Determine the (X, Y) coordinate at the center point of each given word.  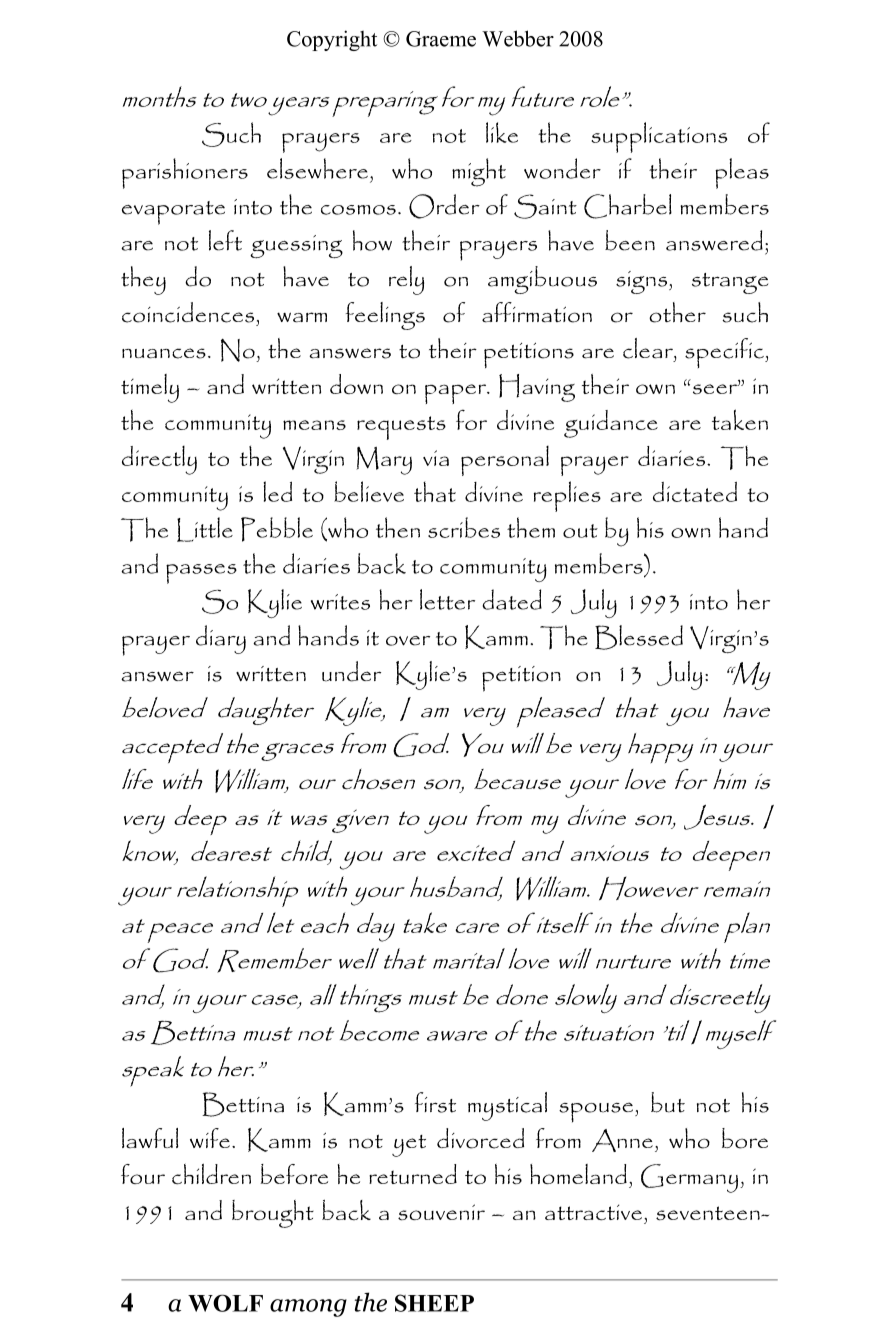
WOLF (225, 1303)
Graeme (441, 39)
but (668, 1102)
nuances (164, 353)
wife (210, 1138)
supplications (659, 137)
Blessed (639, 637)
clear (649, 348)
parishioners (185, 173)
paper (457, 394)
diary (221, 639)
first (435, 1102)
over (408, 641)
